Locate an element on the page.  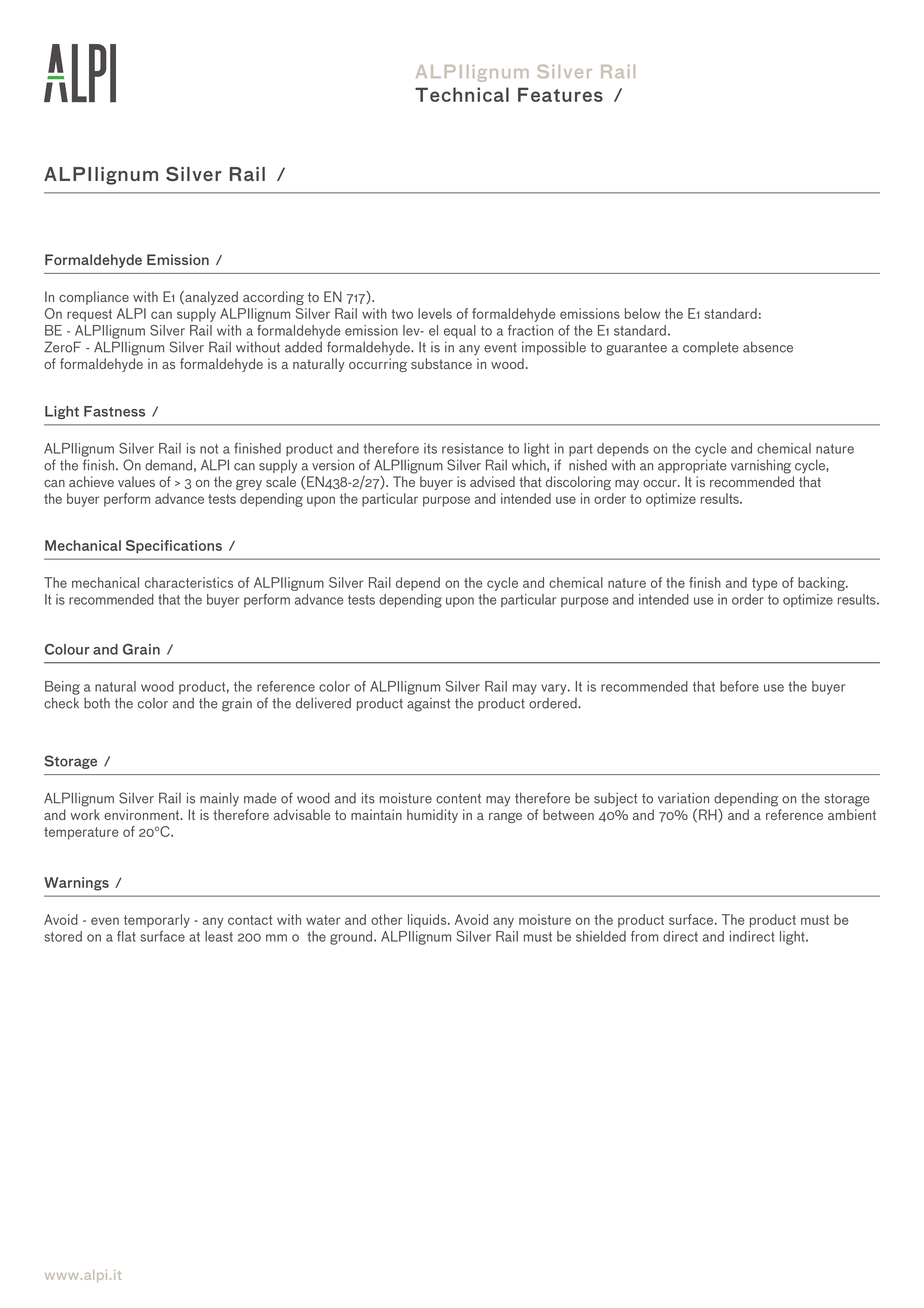
absence is located at coordinates (768, 347).
